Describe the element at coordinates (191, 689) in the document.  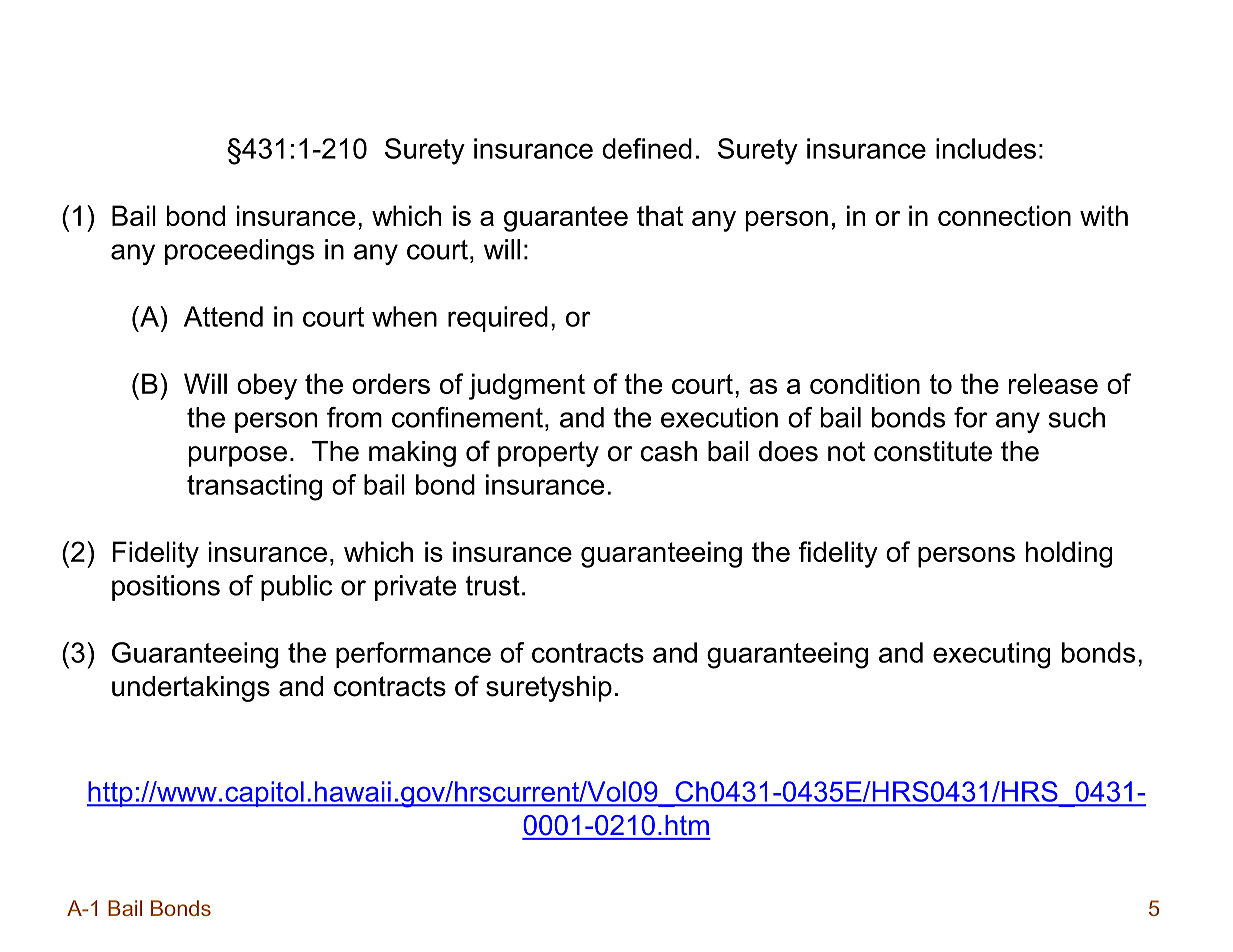
I see `undertakings` at that location.
